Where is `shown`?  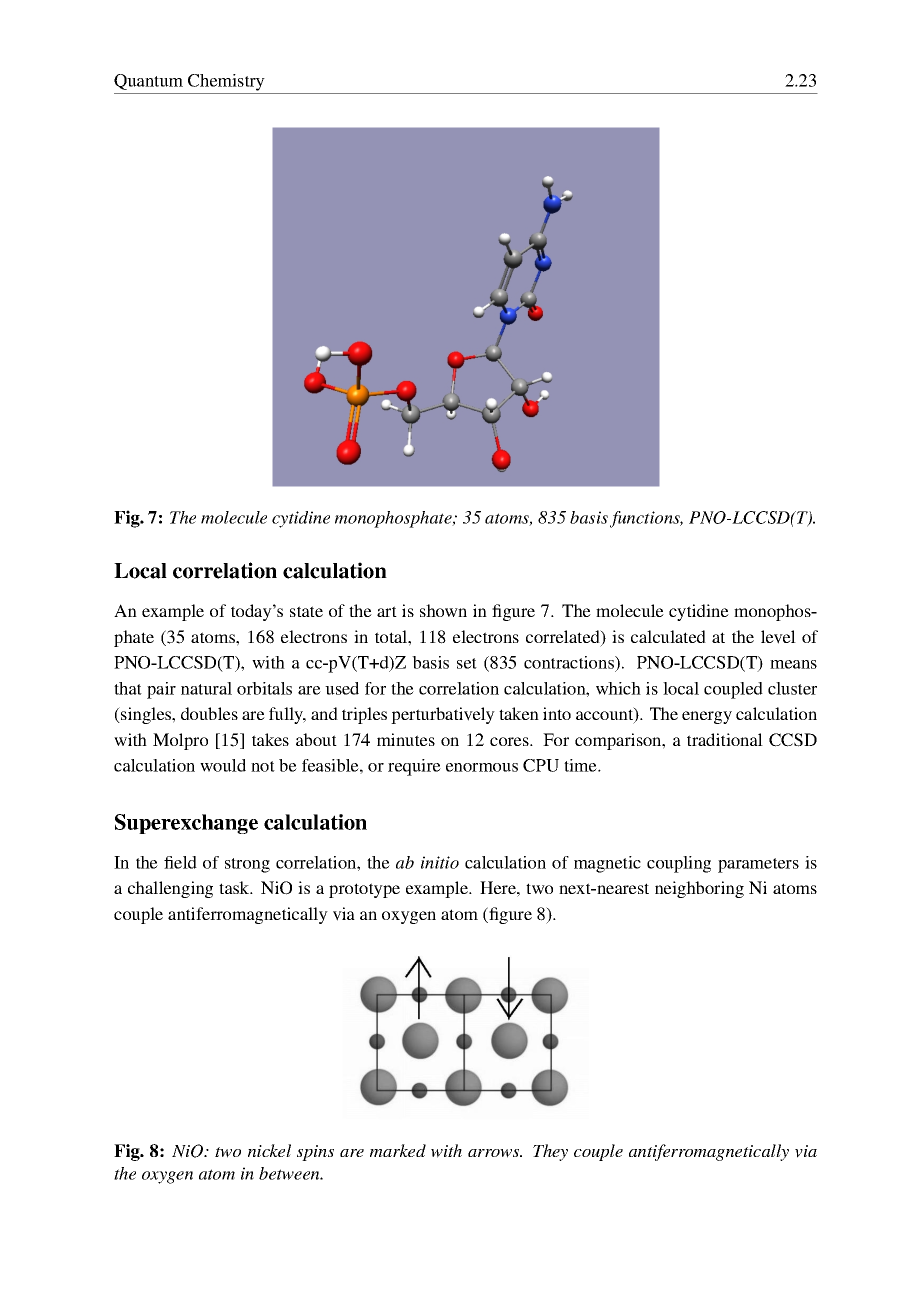
shown is located at coordinates (443, 610).
